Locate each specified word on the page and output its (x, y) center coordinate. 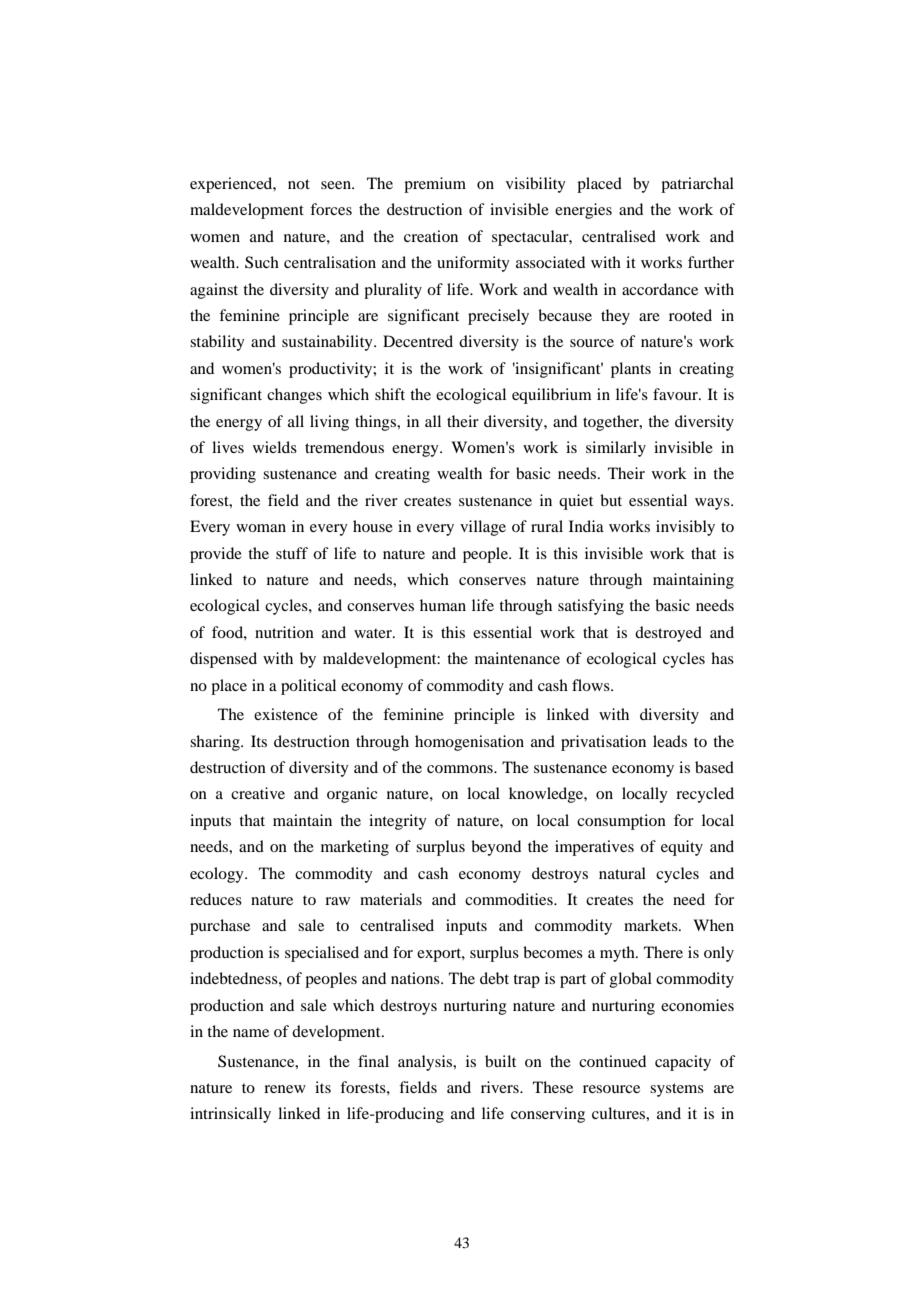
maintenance (517, 658)
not (299, 184)
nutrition (284, 632)
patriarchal (697, 185)
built (500, 1061)
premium (435, 185)
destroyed (668, 634)
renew (285, 1089)
